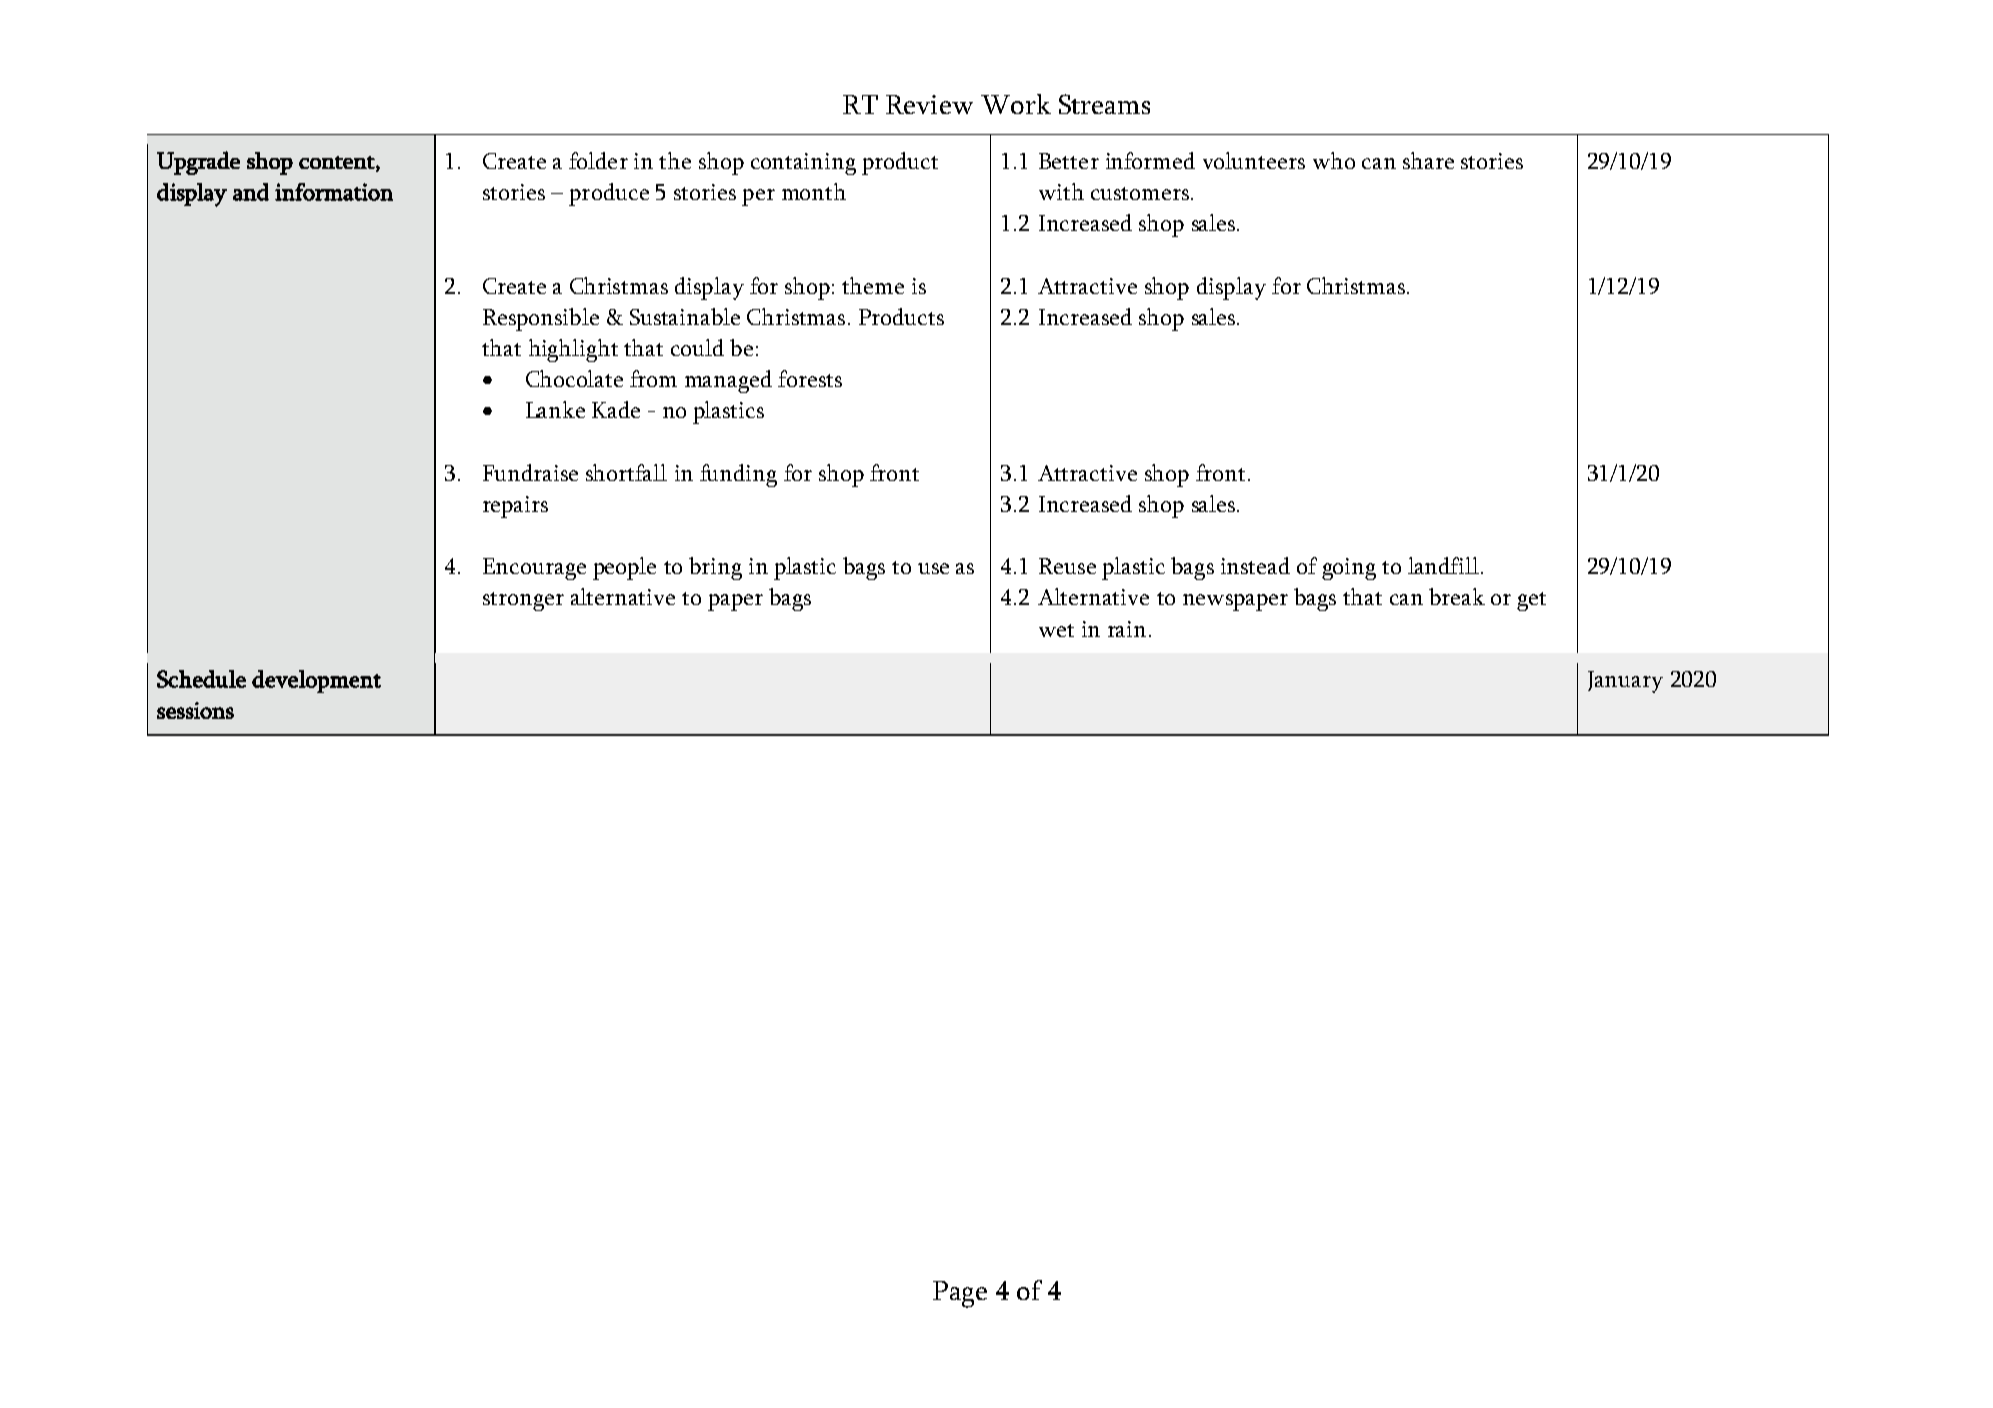 The height and width of the image is (1408, 1993). Describe the element at coordinates (1127, 629) in the image. I see `rain` at that location.
